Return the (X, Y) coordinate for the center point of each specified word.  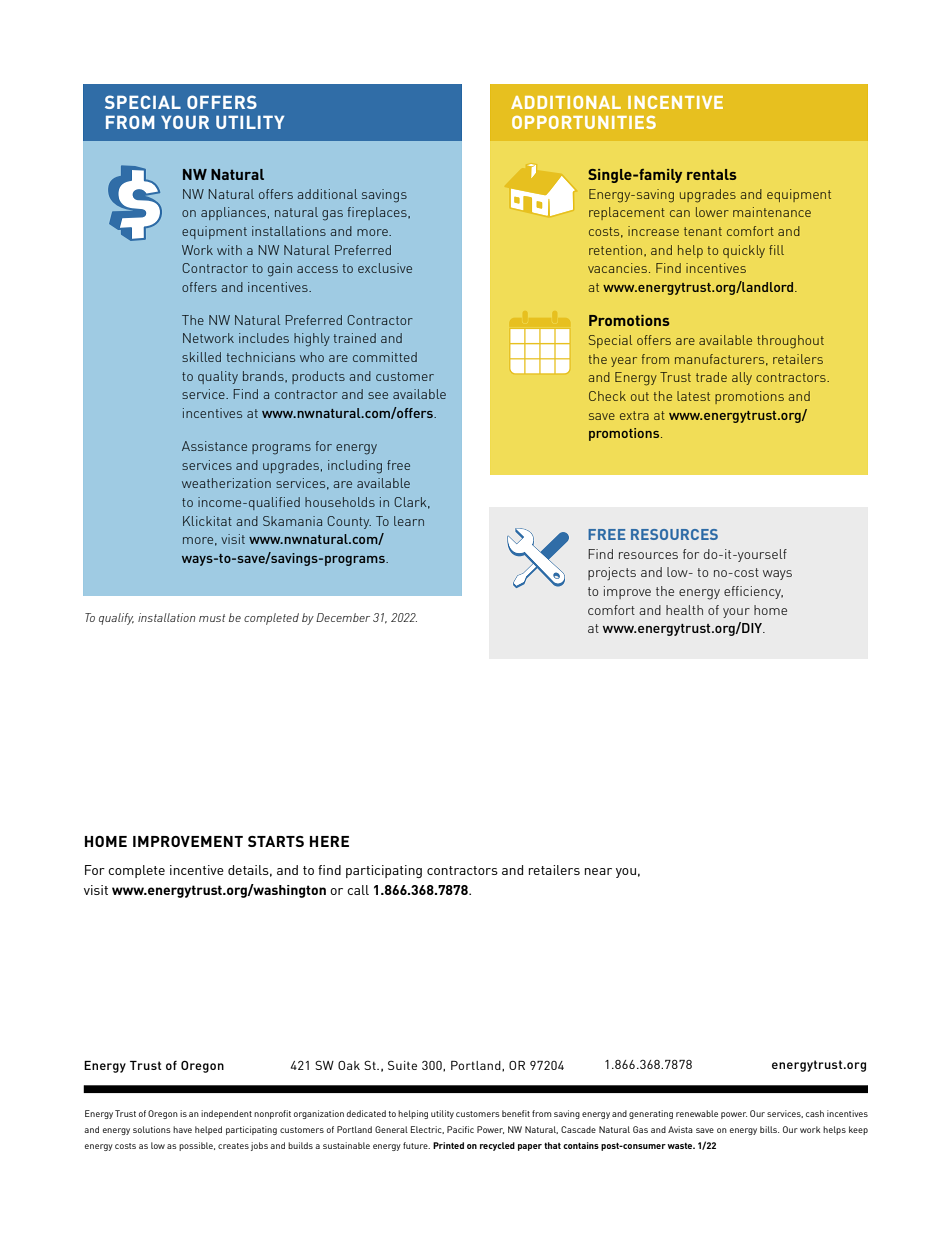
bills (769, 1129)
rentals (712, 174)
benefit (516, 1113)
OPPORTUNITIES (584, 122)
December (343, 617)
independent (226, 1114)
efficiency (753, 592)
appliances (233, 213)
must (212, 618)
